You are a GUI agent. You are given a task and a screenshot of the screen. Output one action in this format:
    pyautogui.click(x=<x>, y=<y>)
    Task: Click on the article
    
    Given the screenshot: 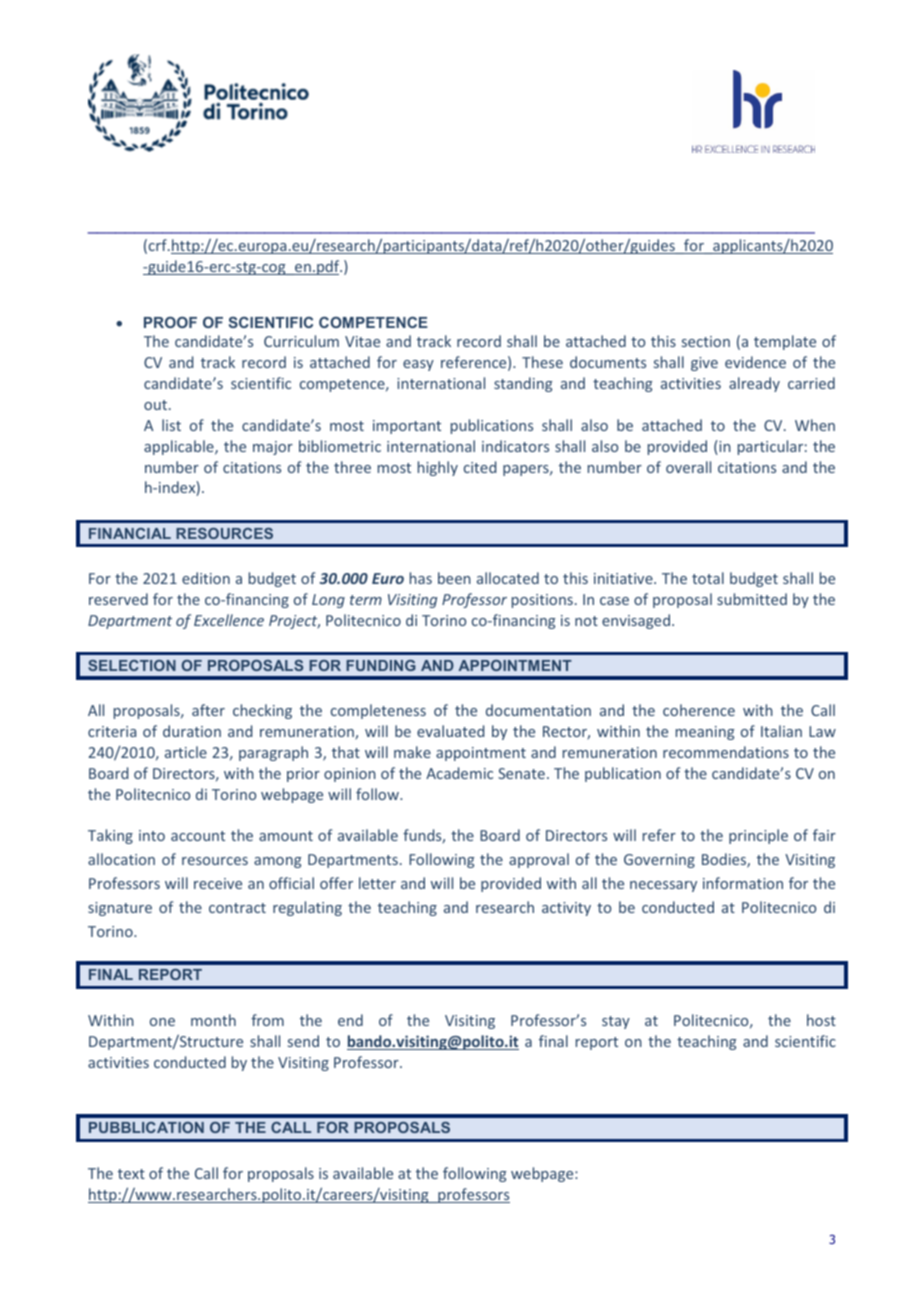 What is the action you would take?
    pyautogui.click(x=186, y=752)
